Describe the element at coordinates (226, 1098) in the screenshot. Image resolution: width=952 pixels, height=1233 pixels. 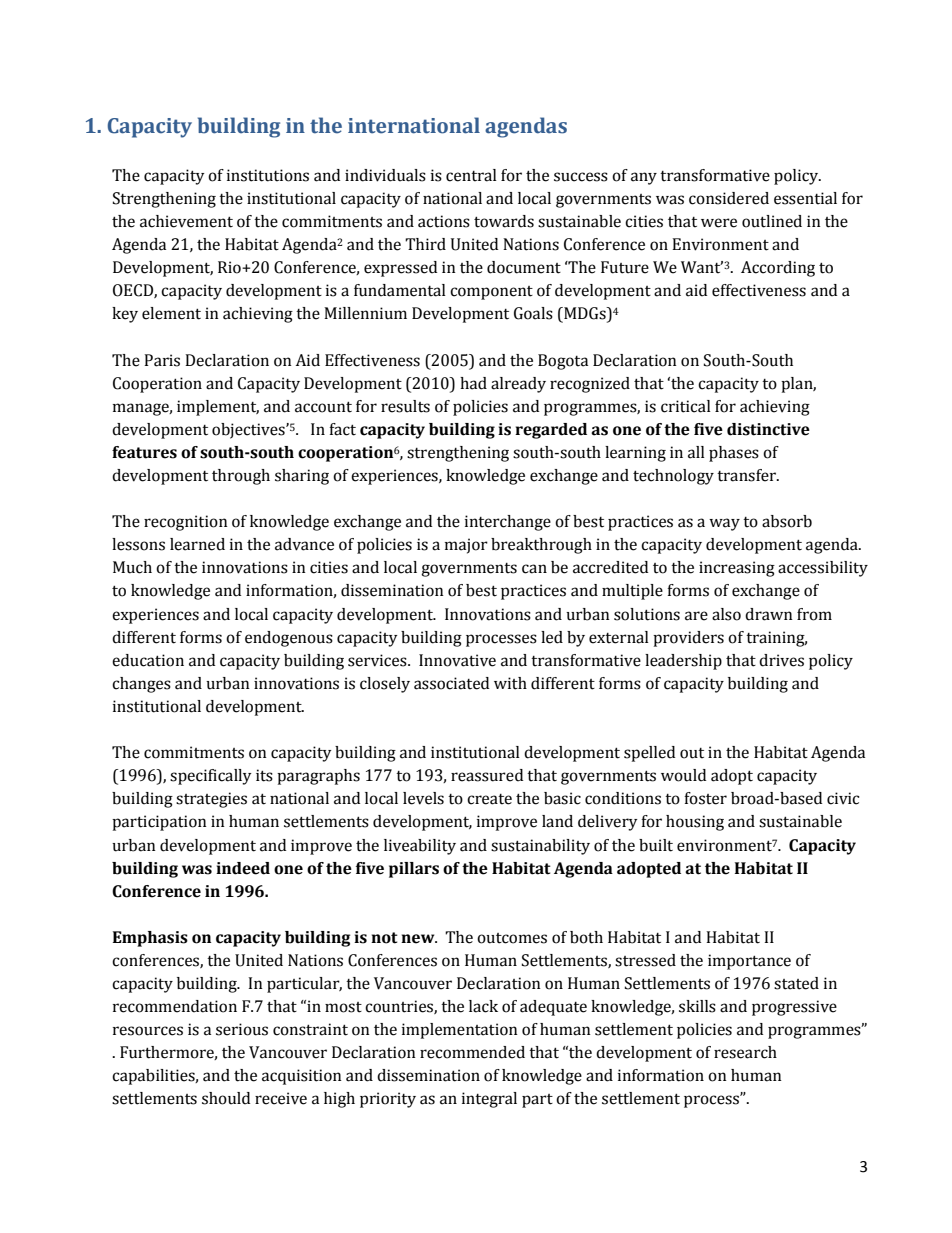
I see `should` at that location.
